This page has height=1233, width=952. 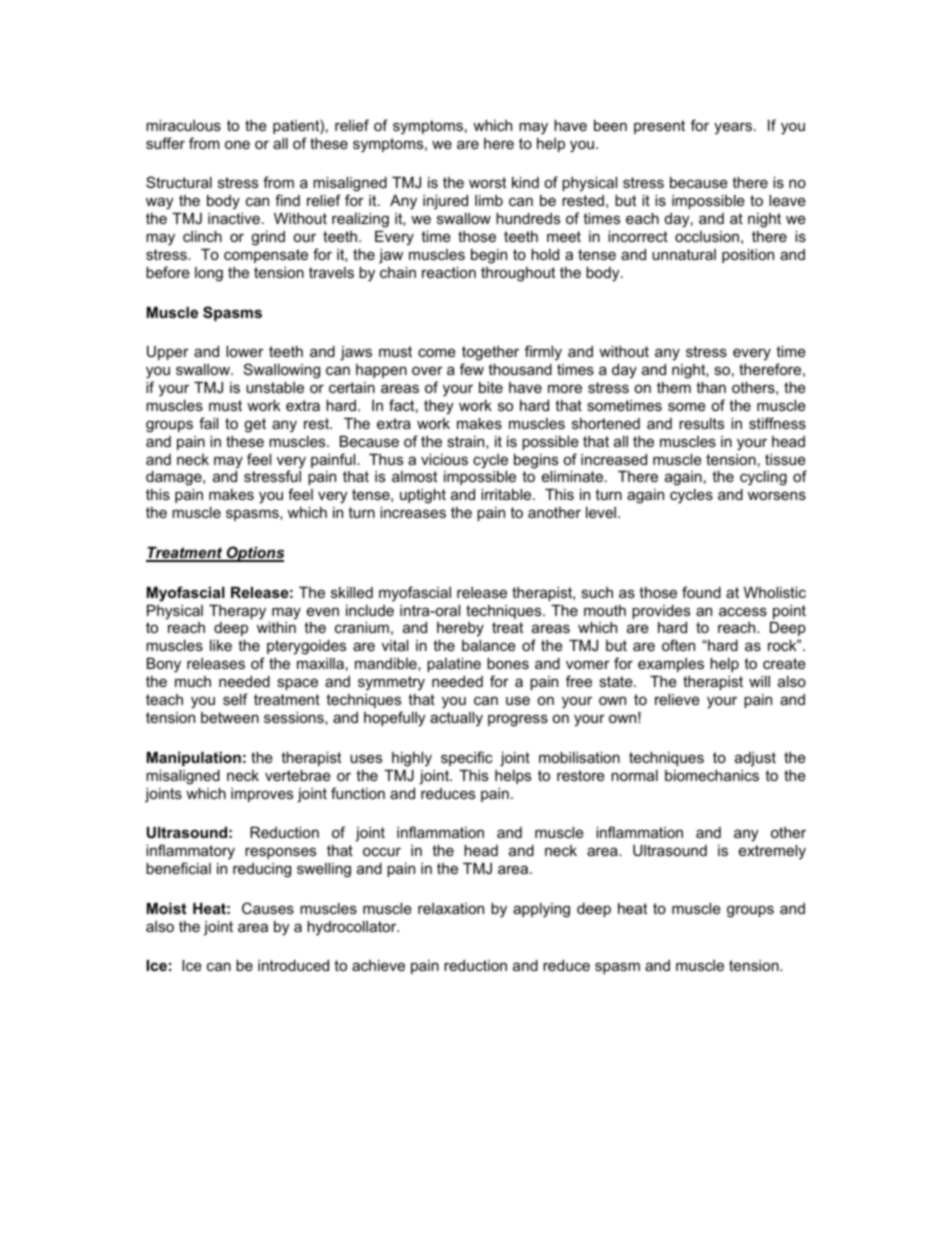 I want to click on introduced, so click(x=293, y=965).
